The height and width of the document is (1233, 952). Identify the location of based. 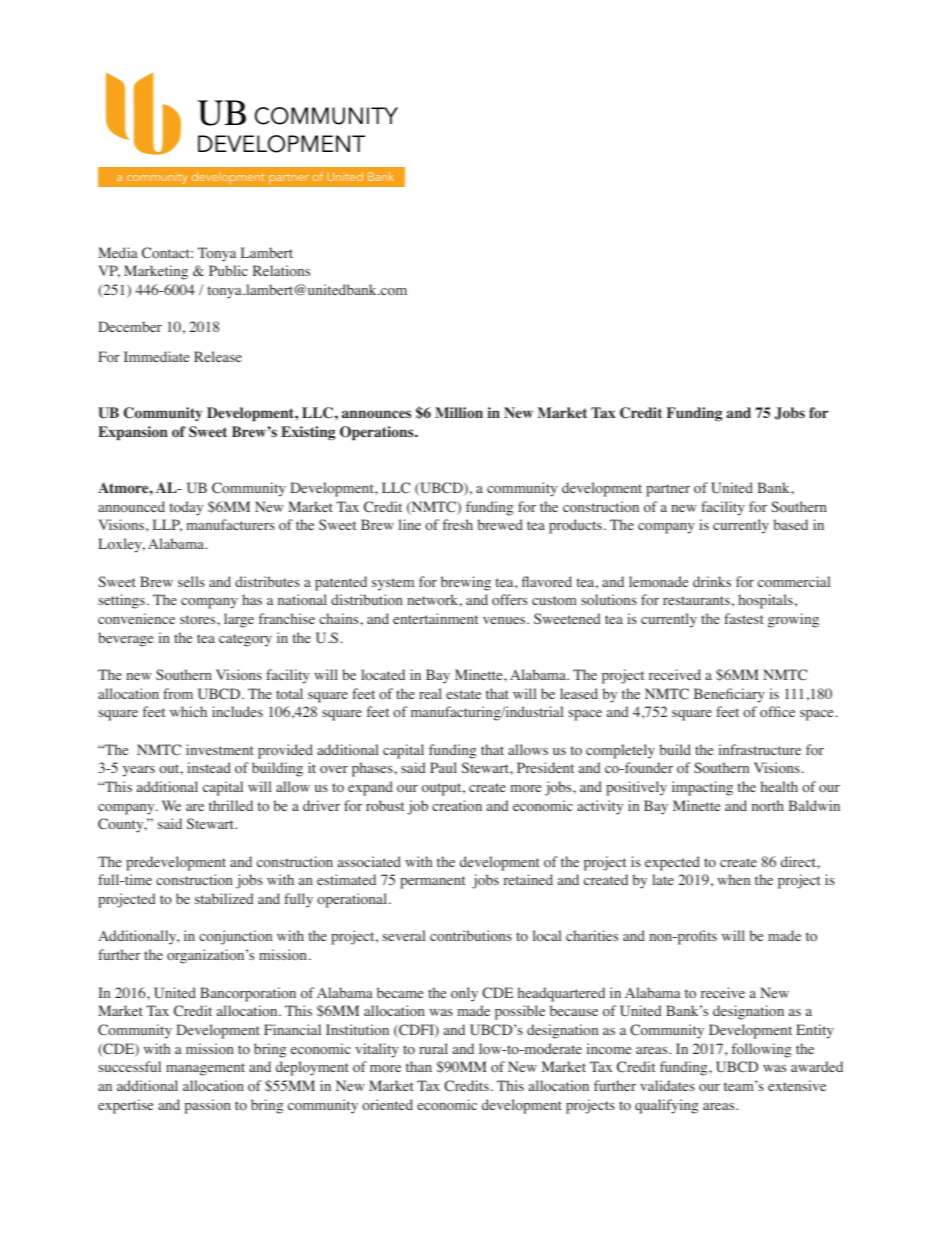
(791, 524).
